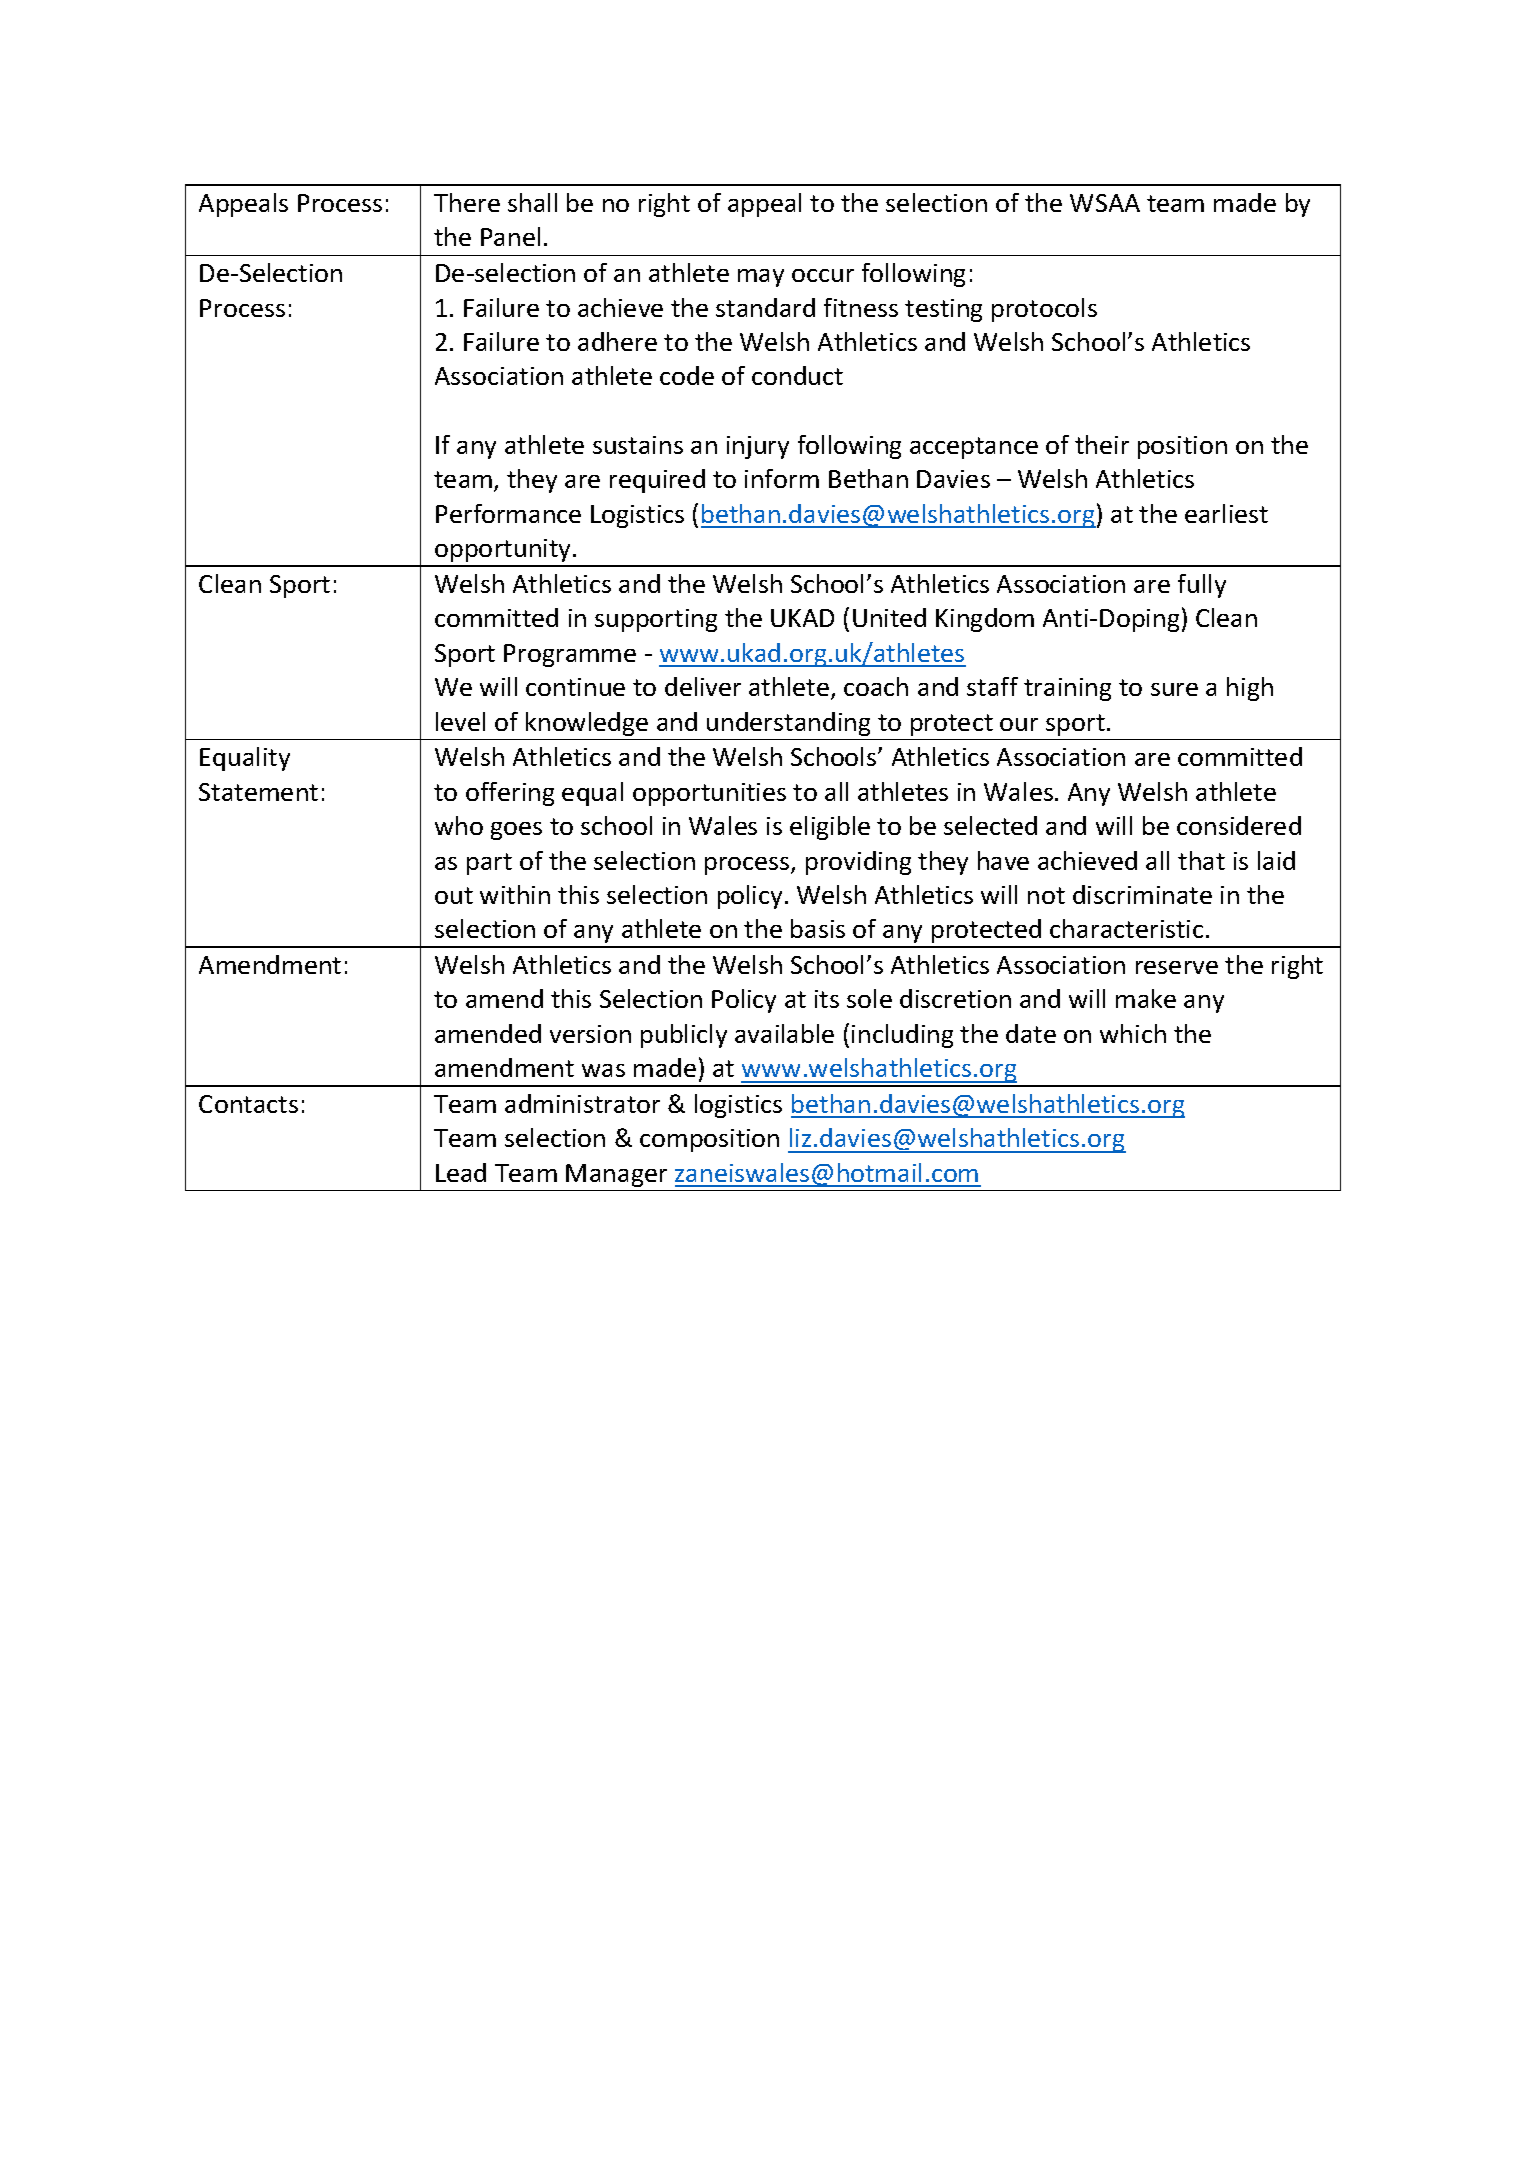  Describe the element at coordinates (703, 686) in the page. I see `deliver` at that location.
